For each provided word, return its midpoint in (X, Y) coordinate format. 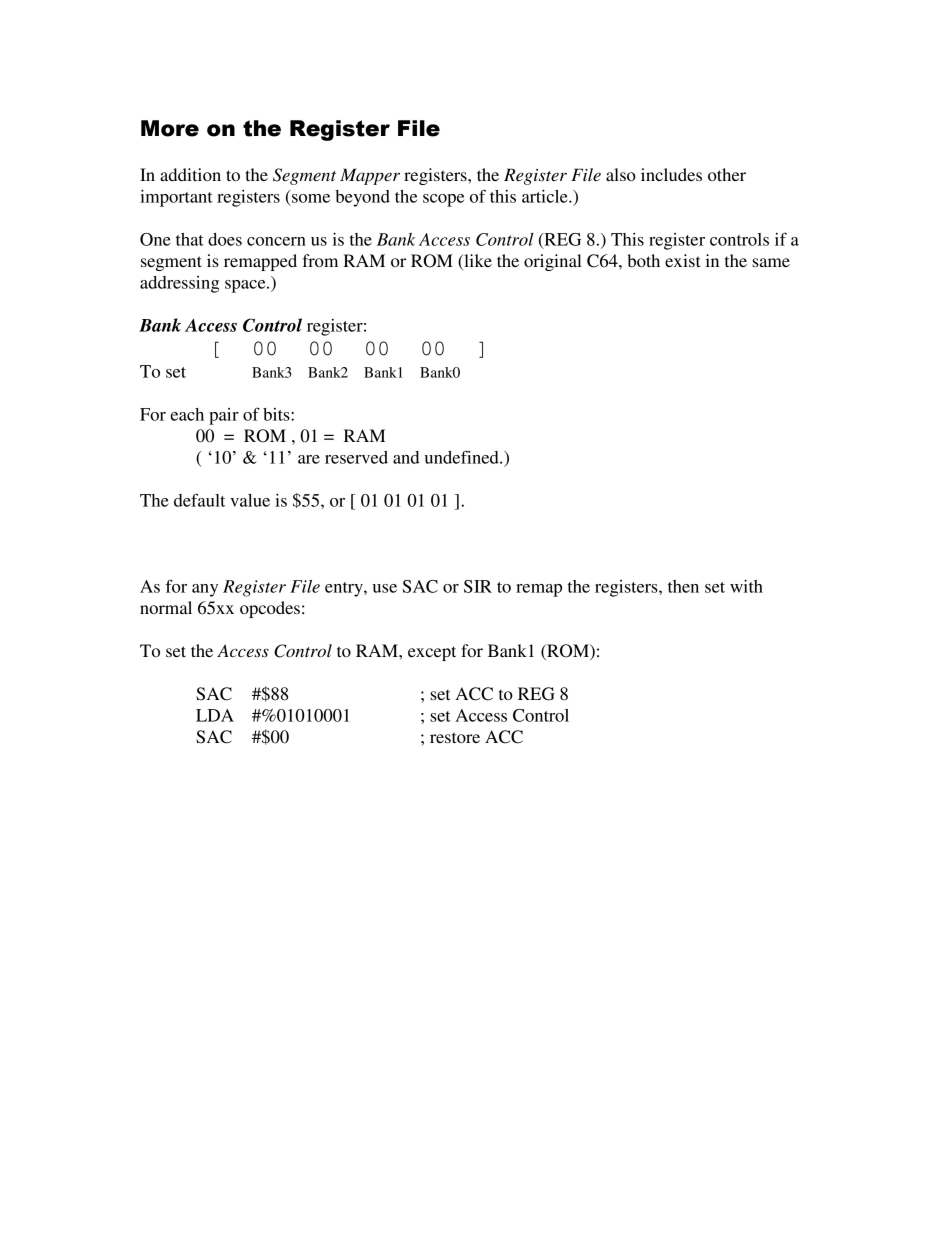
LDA (215, 715)
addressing (179, 284)
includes (671, 174)
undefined (463, 457)
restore (455, 737)
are (309, 459)
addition (190, 174)
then (683, 586)
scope (443, 200)
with (746, 586)
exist (682, 260)
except (432, 653)
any (205, 590)
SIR (478, 586)
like (477, 262)
